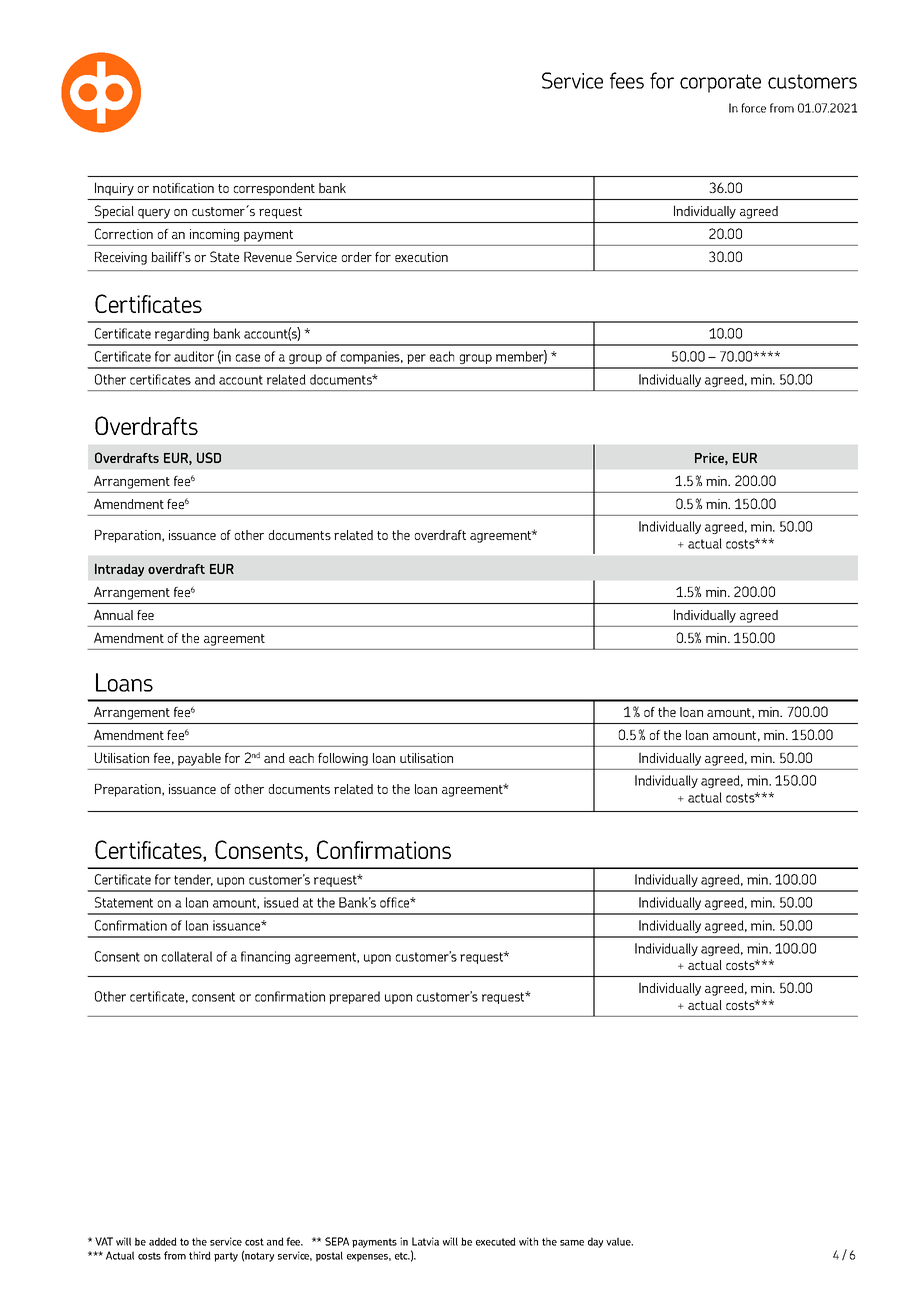 This document has height=1308, width=924. What do you see at coordinates (113, 615) in the document?
I see `Annual` at bounding box center [113, 615].
